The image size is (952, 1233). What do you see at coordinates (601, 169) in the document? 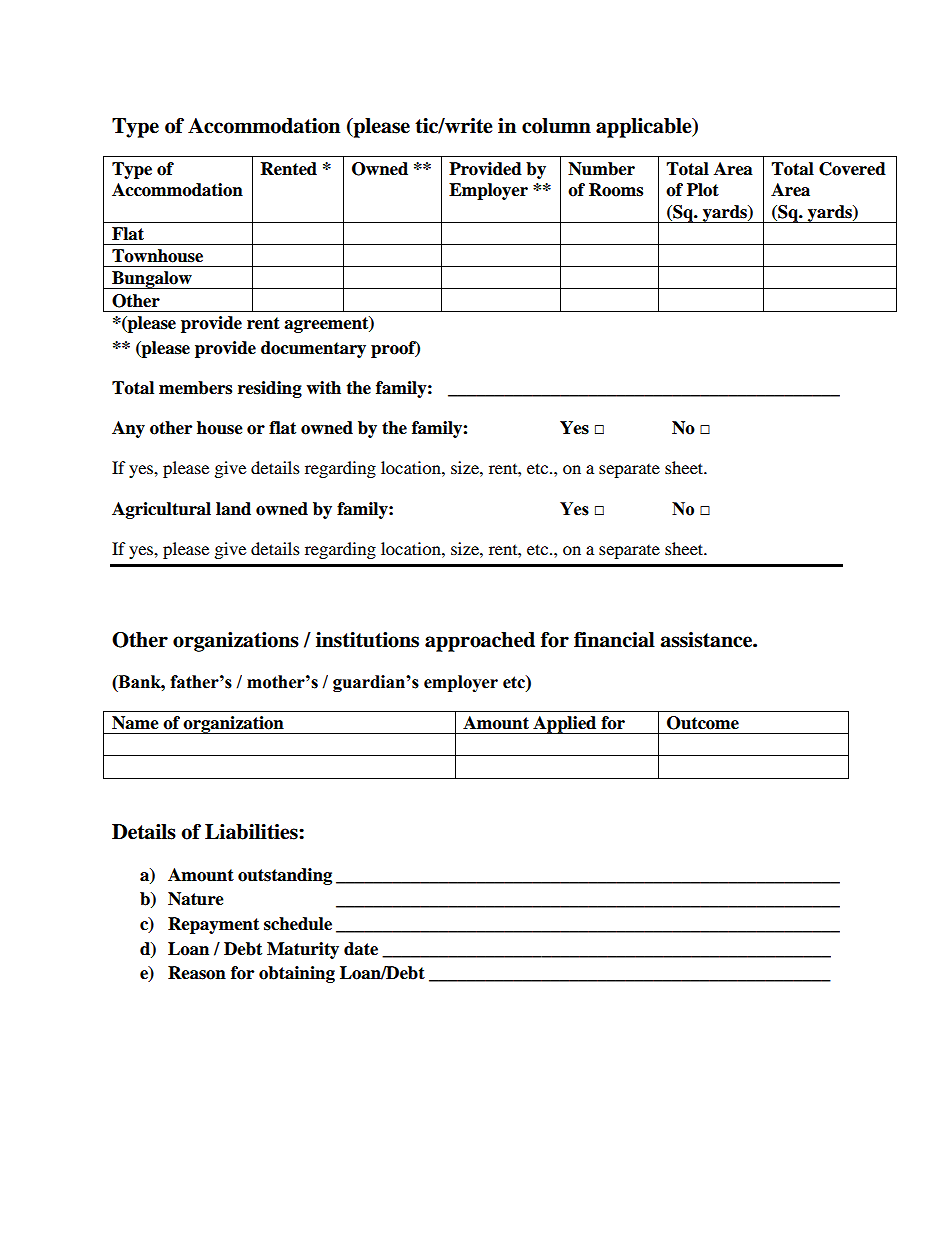
I see `Number` at bounding box center [601, 169].
